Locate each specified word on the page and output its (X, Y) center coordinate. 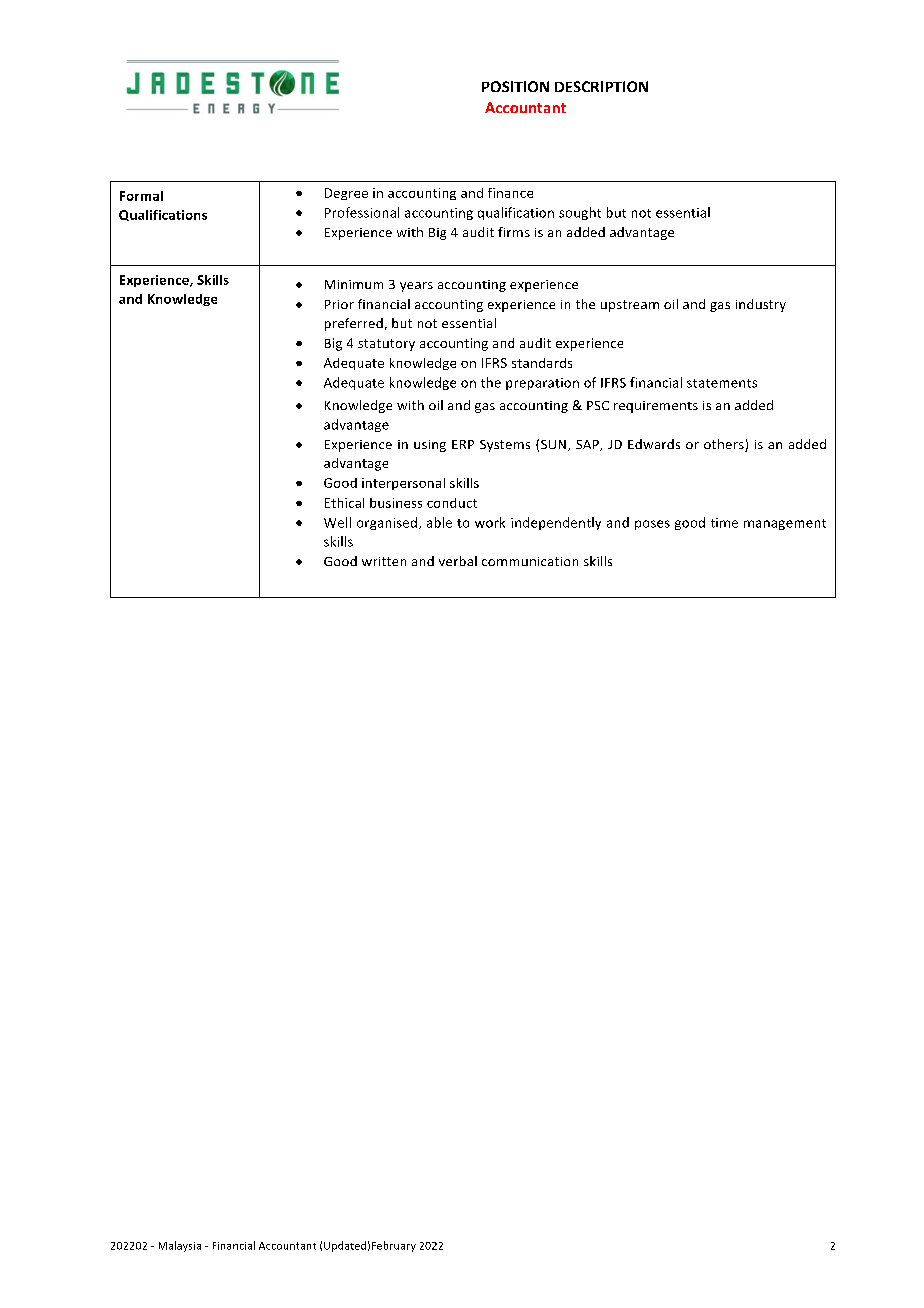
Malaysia (180, 1246)
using (430, 446)
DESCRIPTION (601, 86)
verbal (458, 561)
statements (722, 383)
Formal (141, 196)
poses (652, 525)
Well (337, 522)
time (724, 523)
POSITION (515, 86)
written (384, 561)
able (439, 522)
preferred (354, 324)
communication (530, 561)
